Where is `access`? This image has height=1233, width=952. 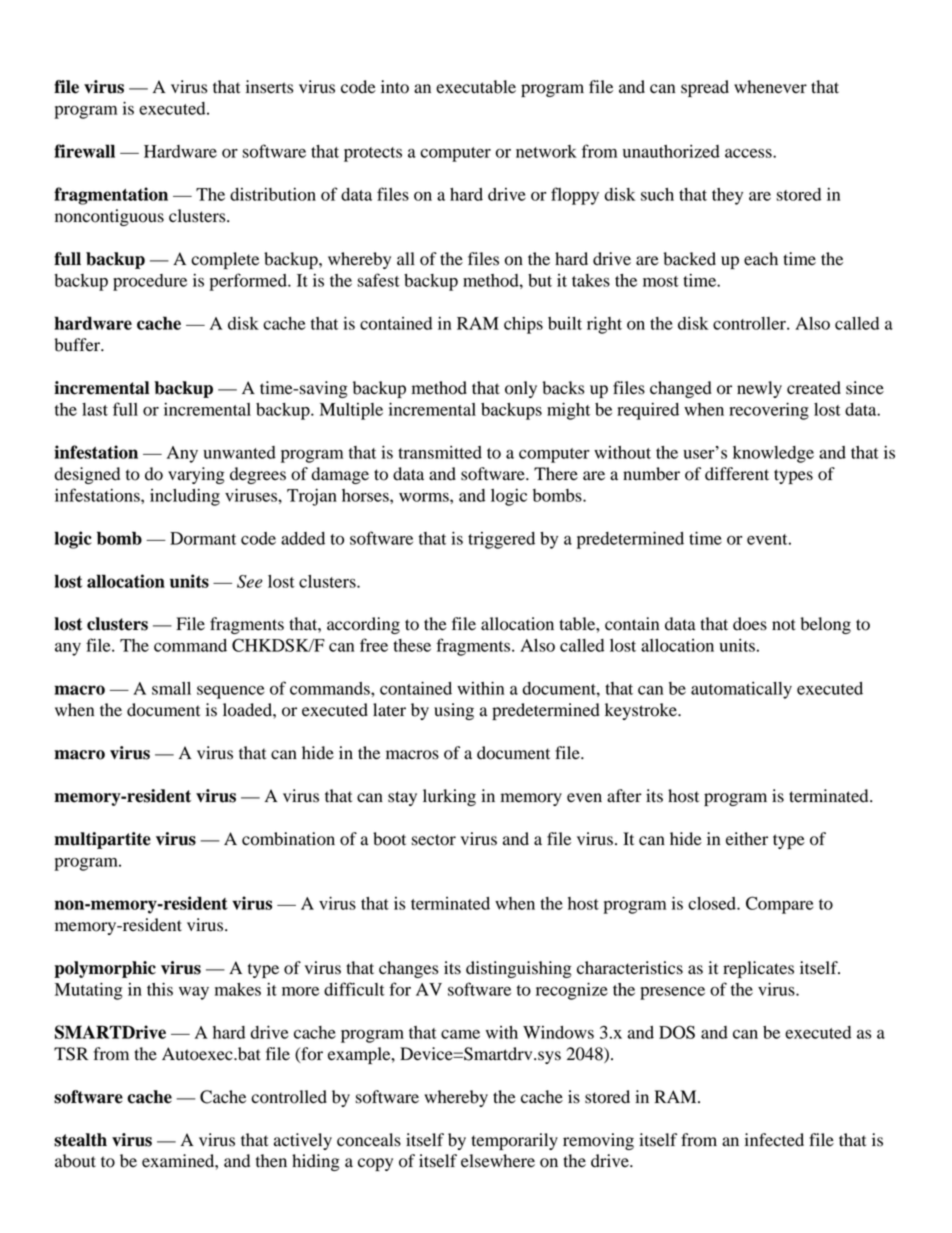 access is located at coordinates (749, 153).
